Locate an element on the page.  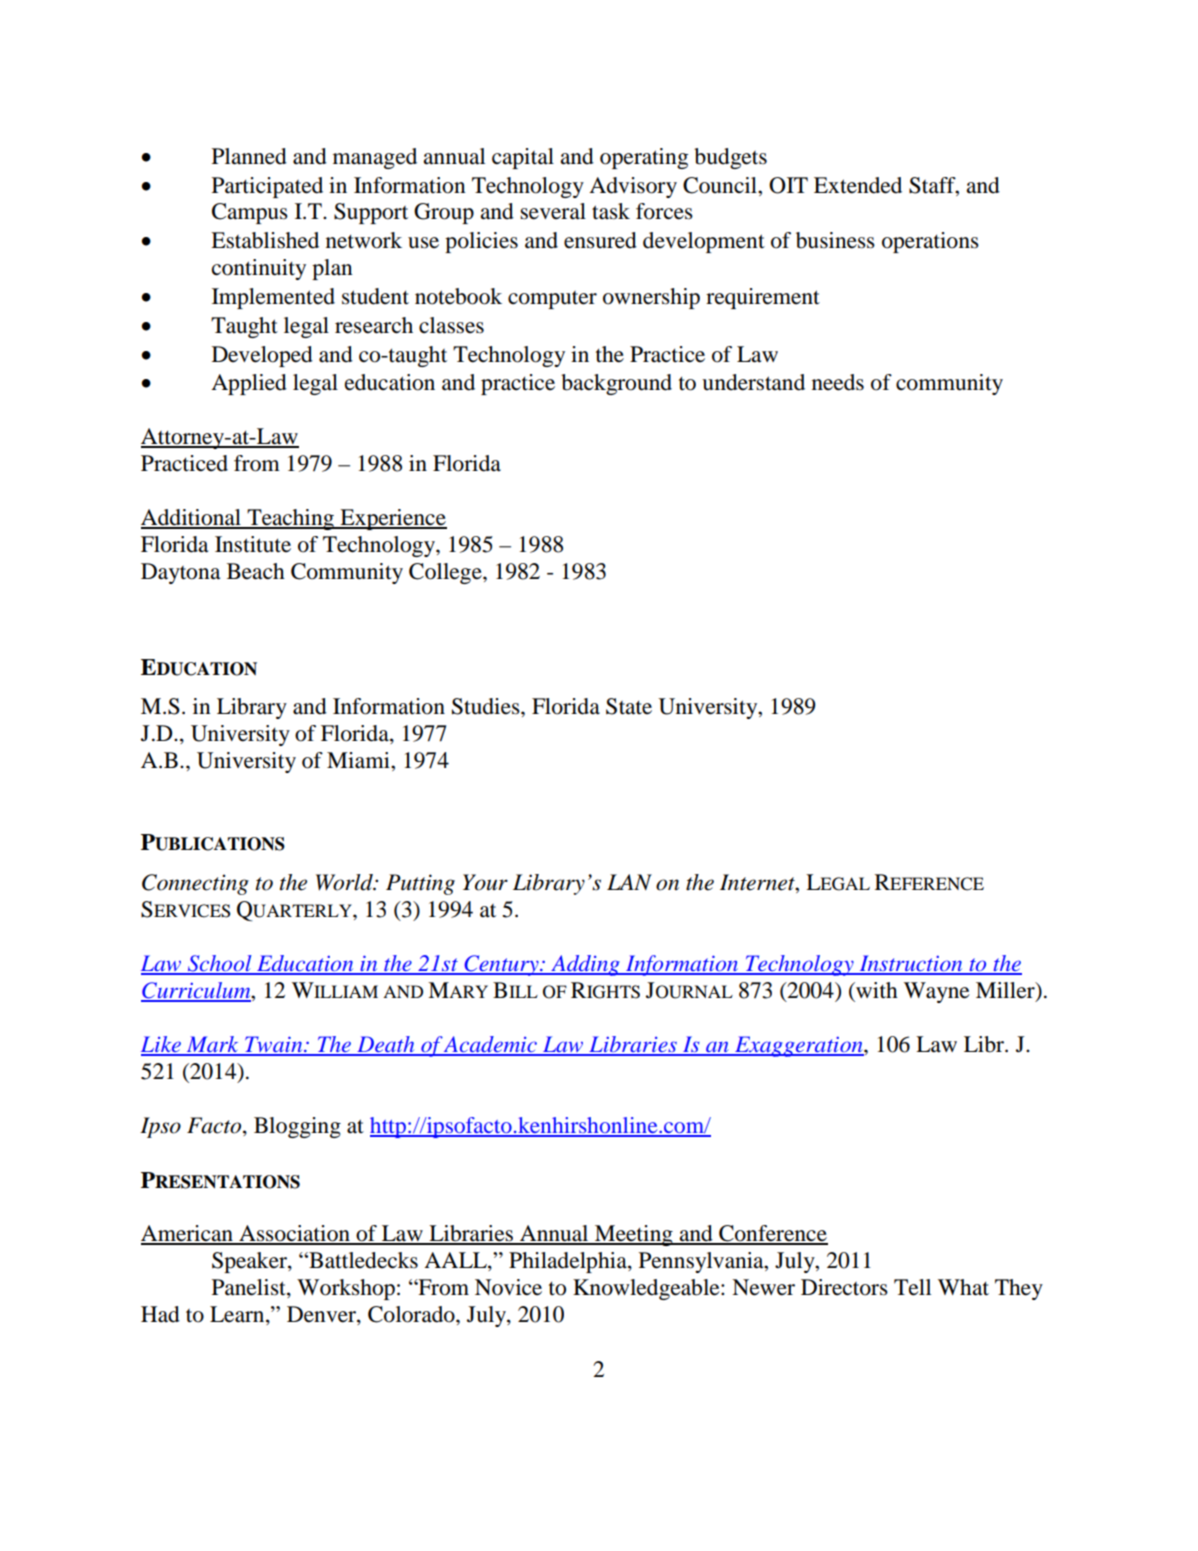
Extended is located at coordinates (858, 185).
